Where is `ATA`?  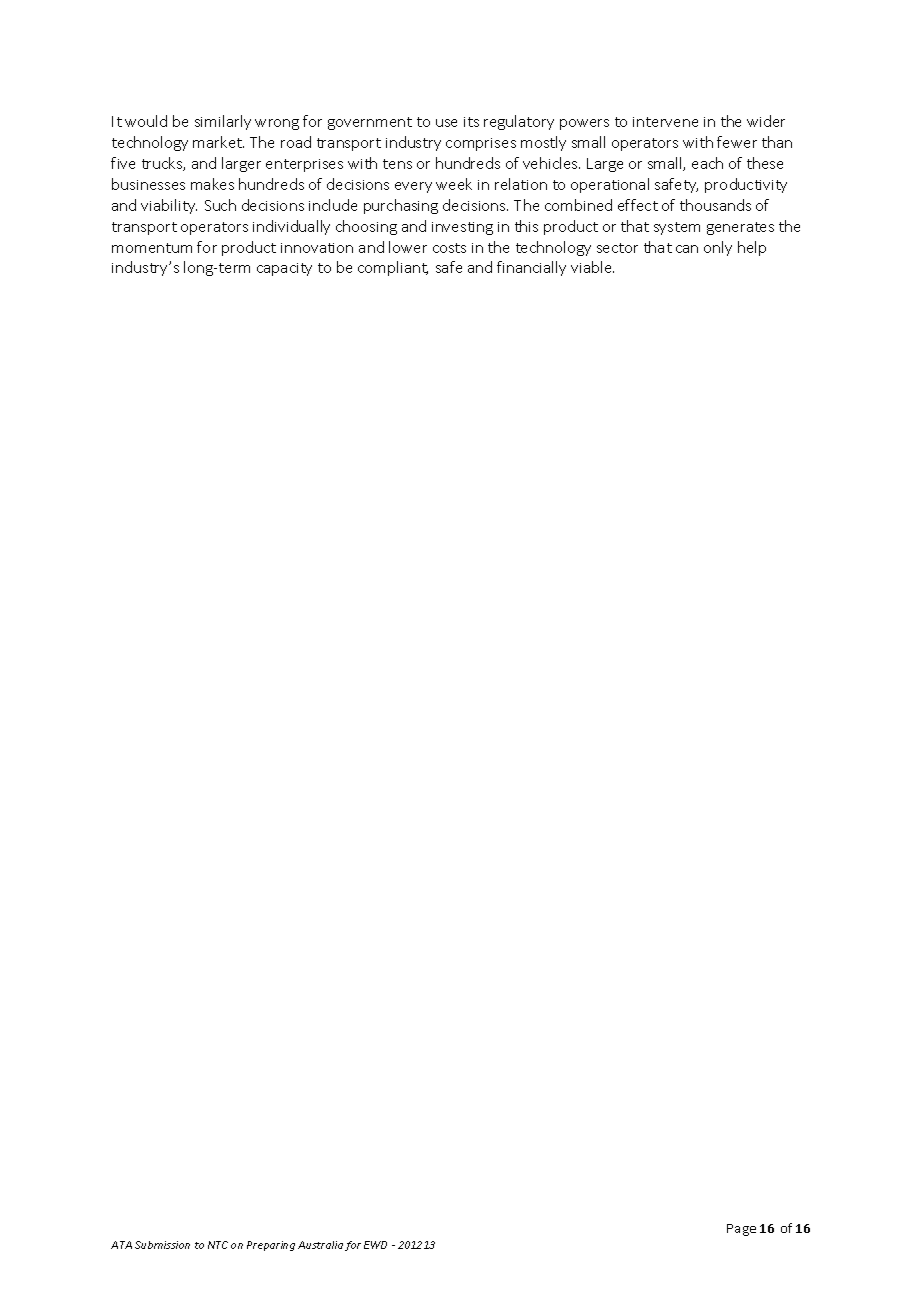 ATA is located at coordinates (121, 1245).
